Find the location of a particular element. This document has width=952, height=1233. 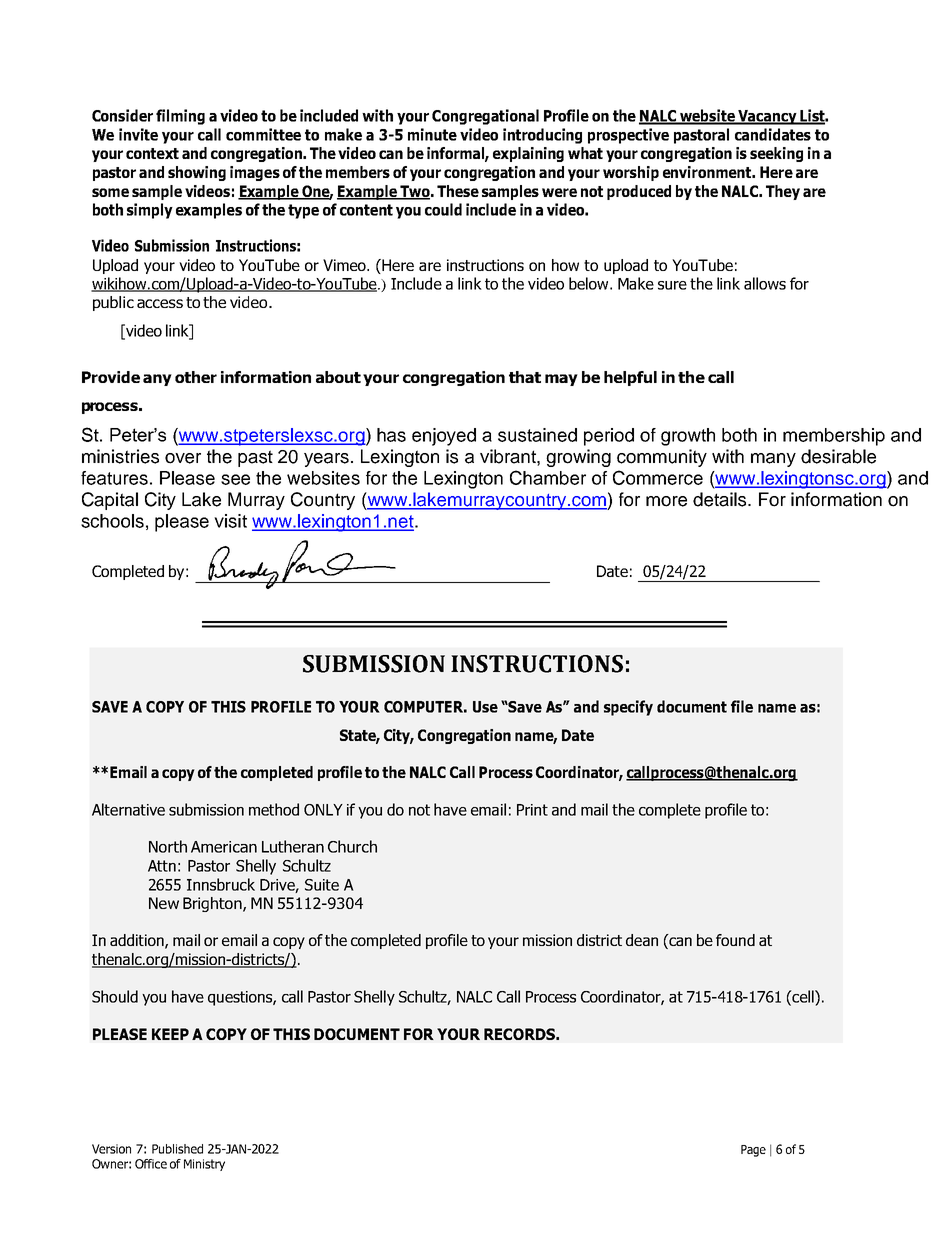

enjoyed is located at coordinates (444, 437).
